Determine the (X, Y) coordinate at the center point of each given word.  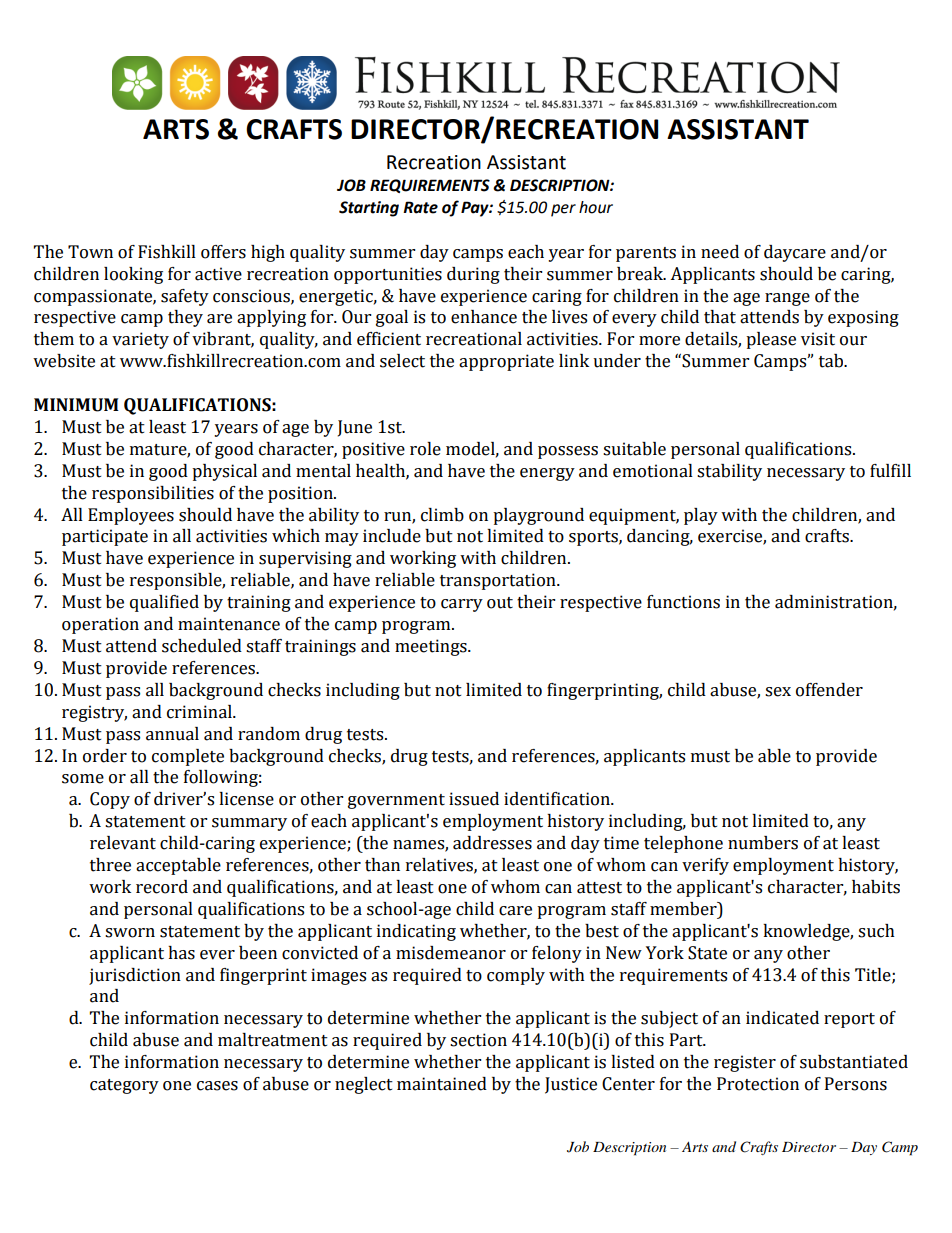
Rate (420, 207)
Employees (131, 516)
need (720, 252)
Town (90, 252)
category (124, 1086)
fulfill (890, 471)
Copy (110, 800)
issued (474, 799)
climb (442, 515)
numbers (763, 843)
